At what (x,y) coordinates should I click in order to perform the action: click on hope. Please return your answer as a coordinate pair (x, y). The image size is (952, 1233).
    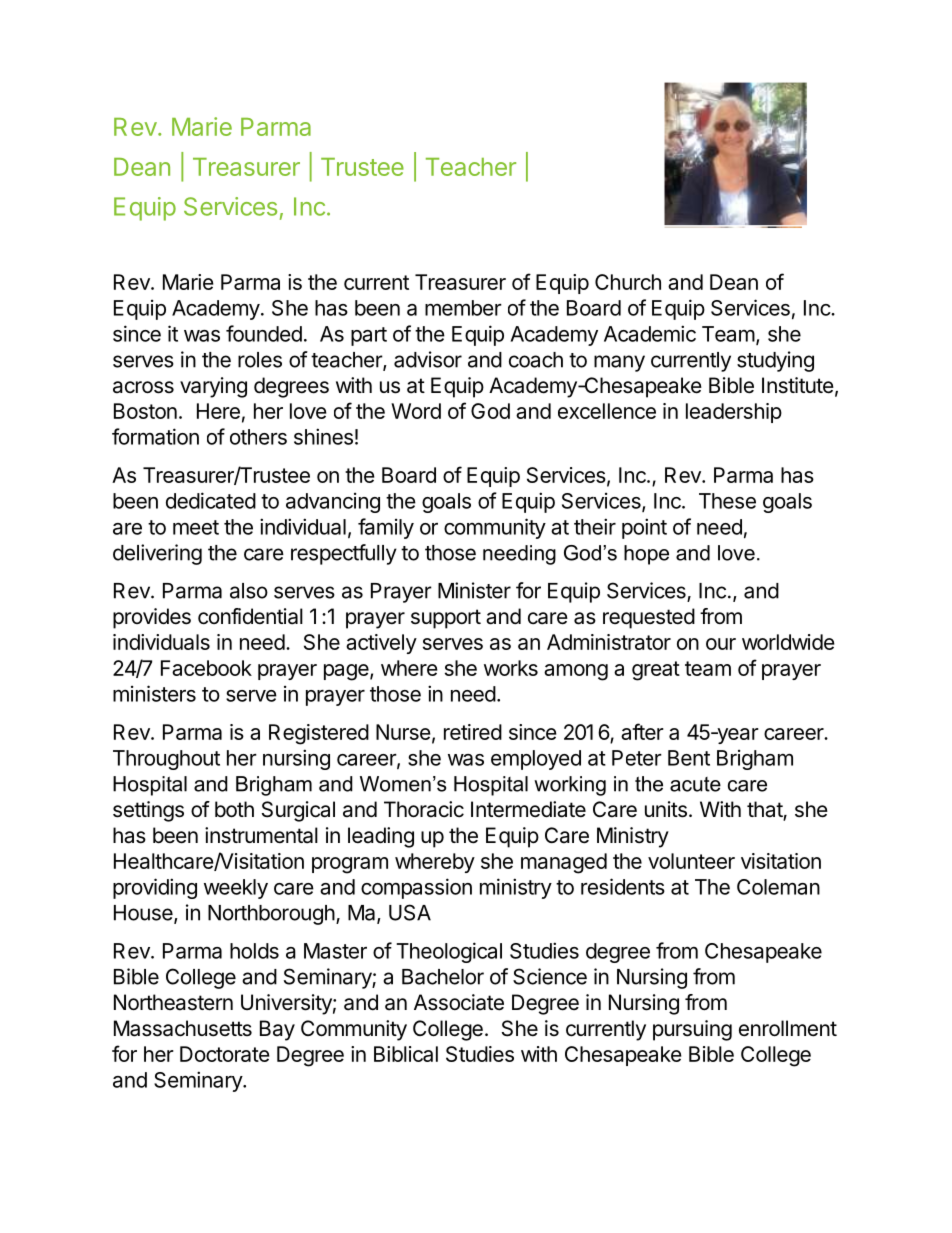
    Looking at the image, I should click on (646, 555).
